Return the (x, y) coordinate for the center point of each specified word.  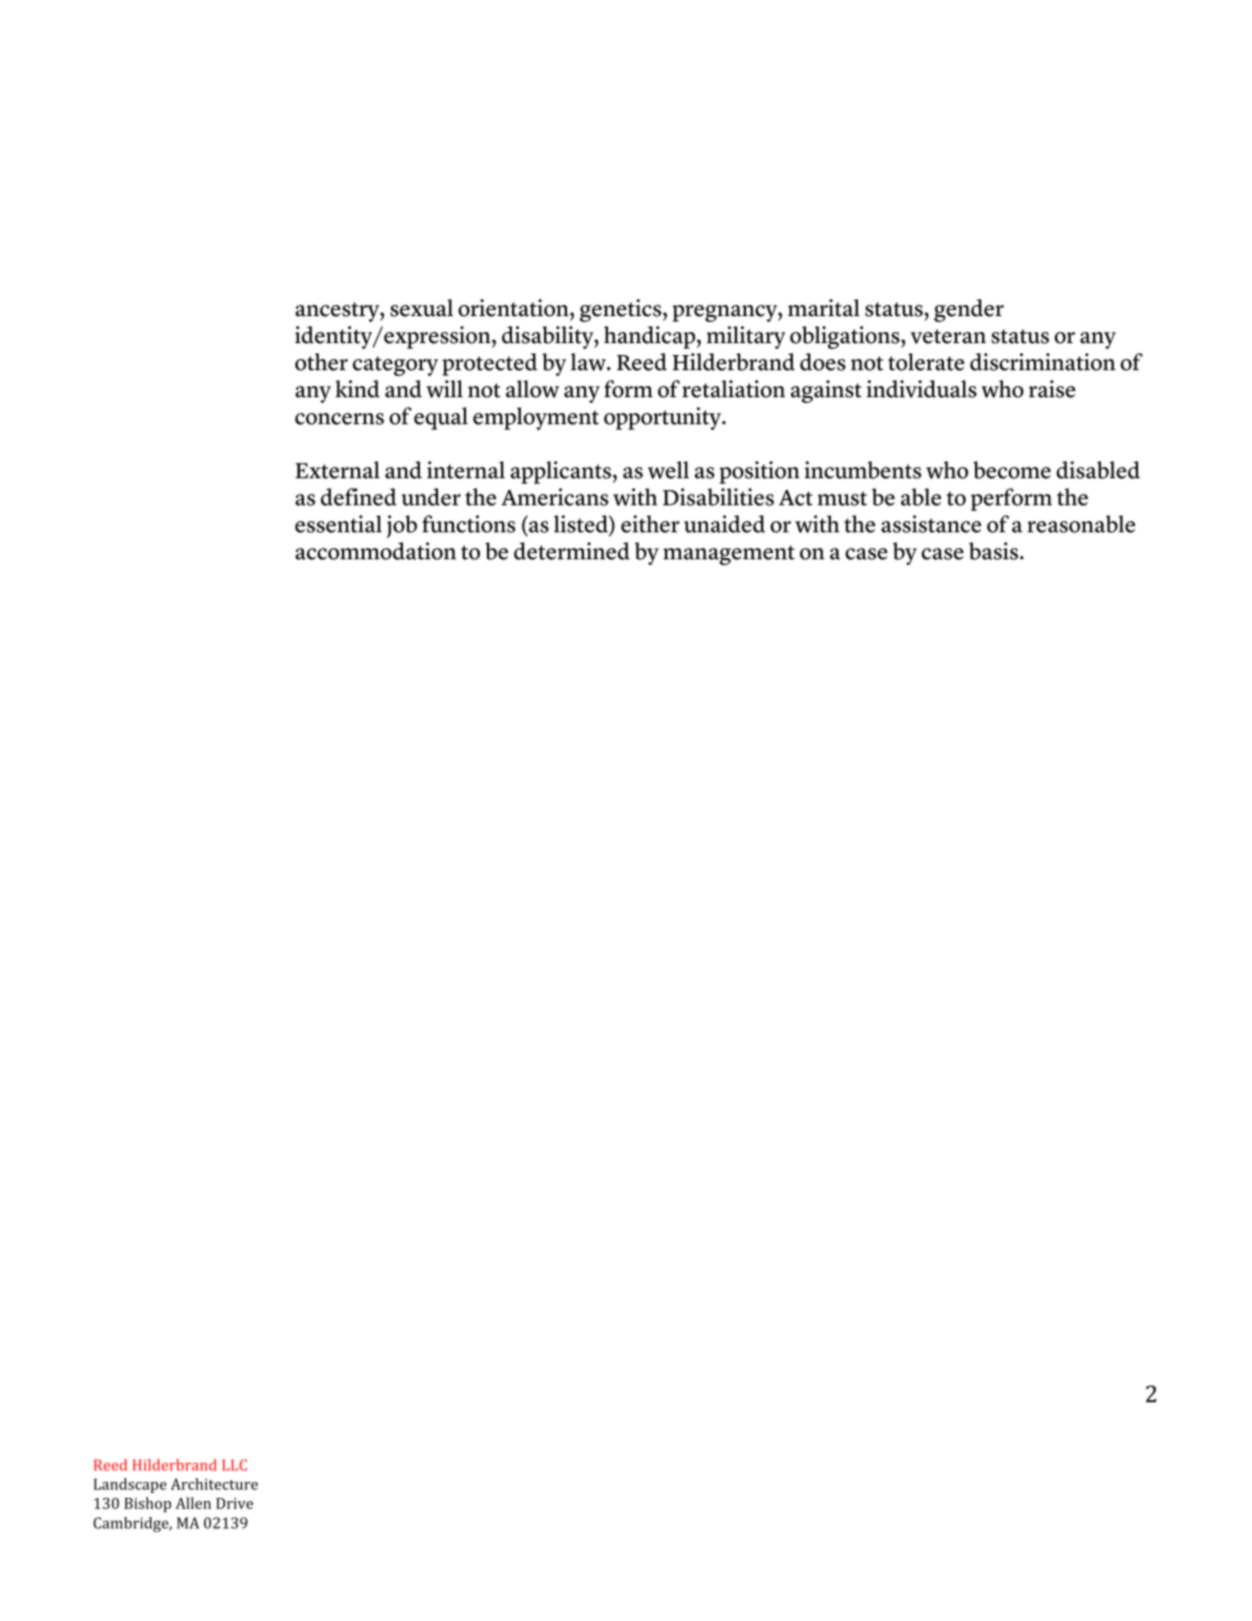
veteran (948, 336)
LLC (234, 1465)
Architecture (214, 1484)
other (321, 362)
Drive (234, 1503)
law (589, 362)
